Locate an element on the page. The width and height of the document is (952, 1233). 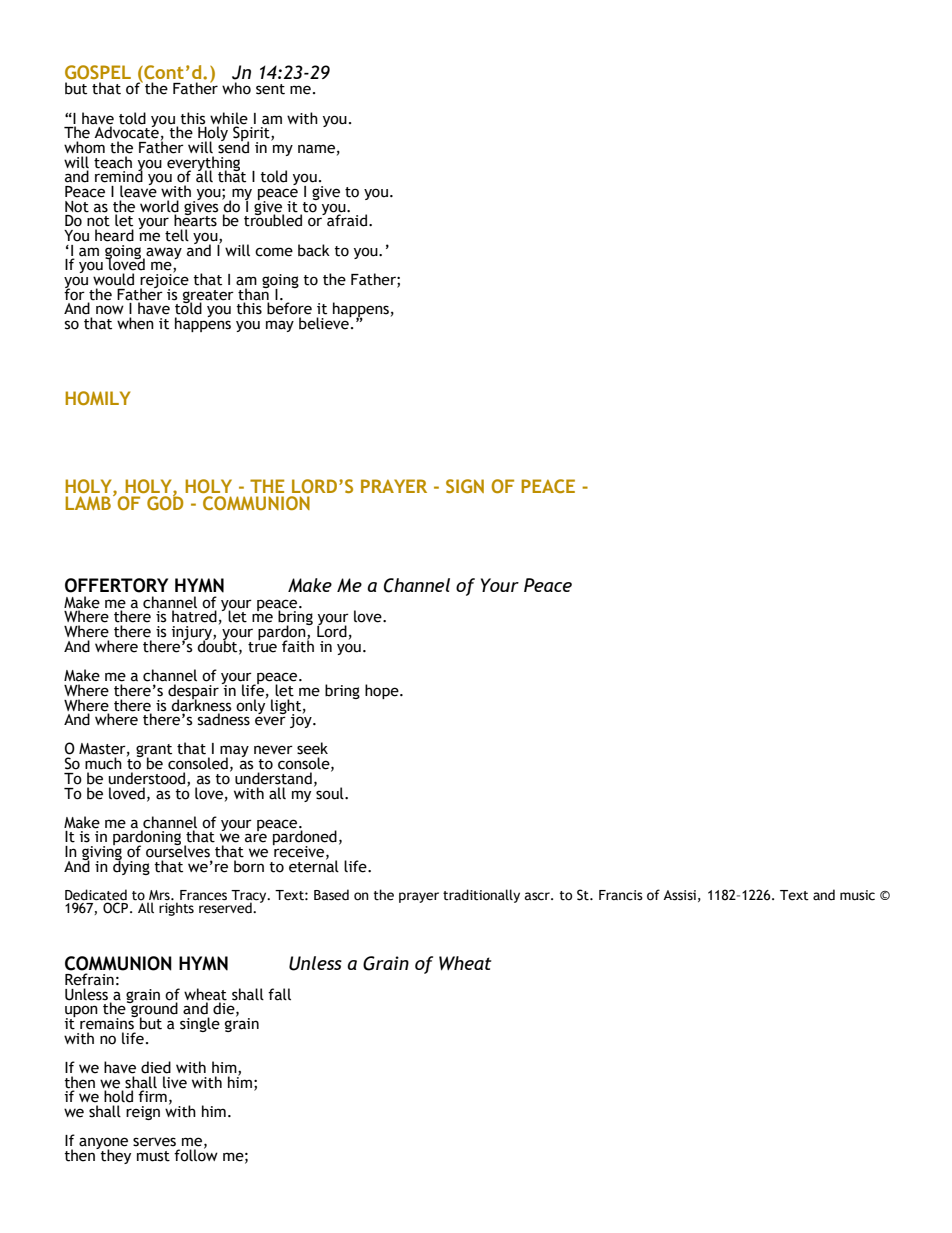
hope is located at coordinates (383, 691).
